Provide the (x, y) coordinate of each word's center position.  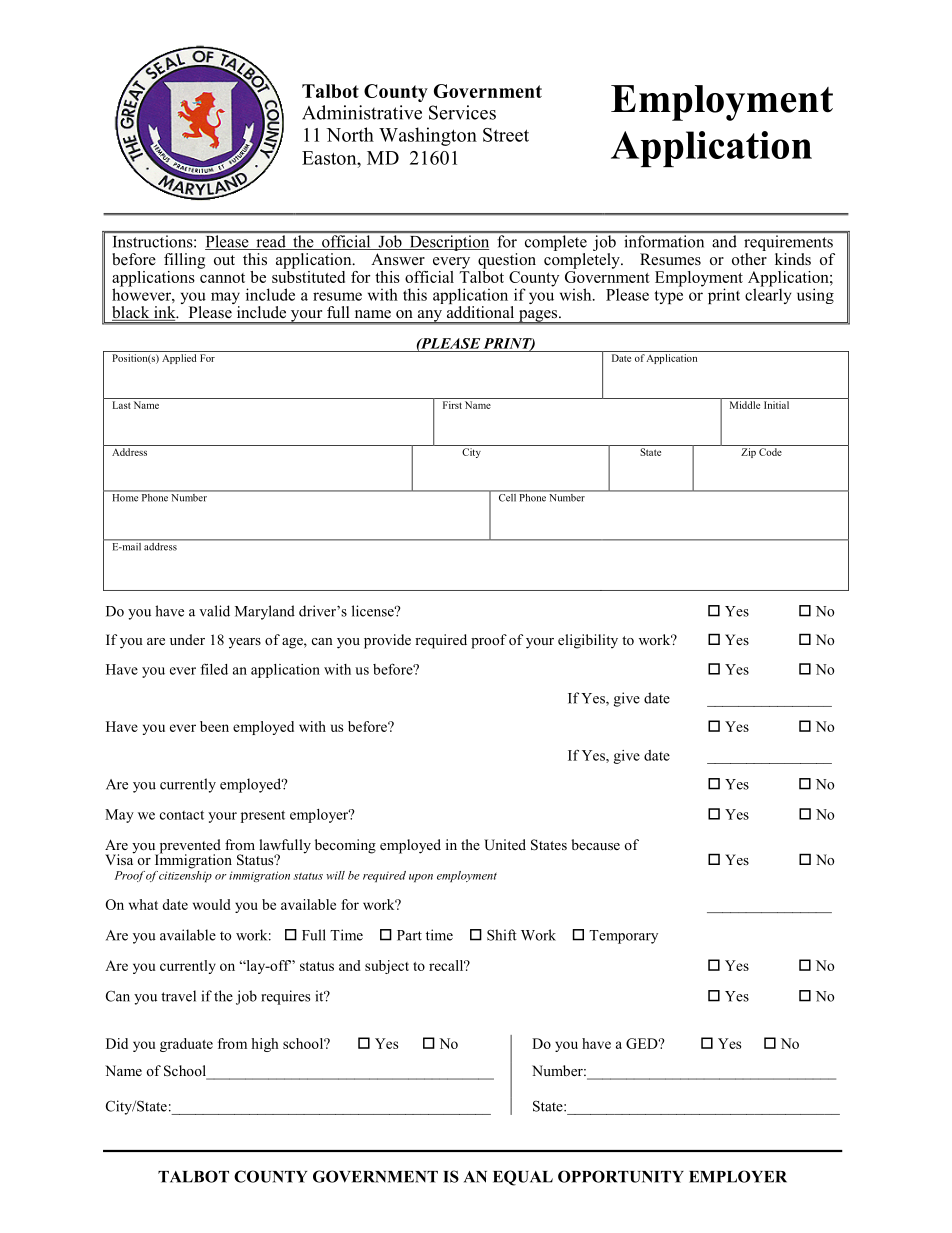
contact (182, 815)
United (505, 845)
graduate (186, 1045)
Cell (507, 496)
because (595, 844)
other (749, 259)
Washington (428, 136)
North (350, 134)
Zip (748, 453)
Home (125, 497)
